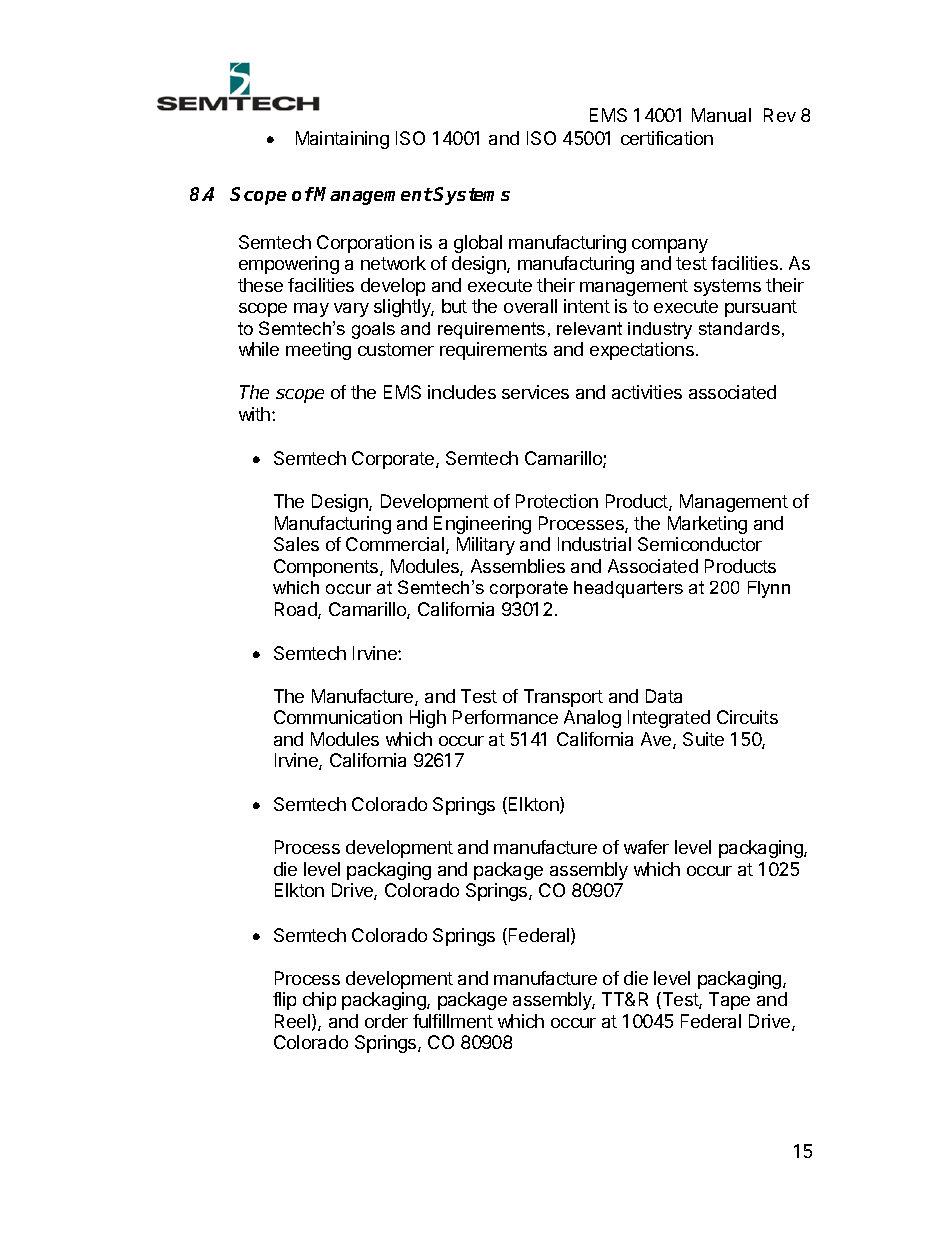  What do you see at coordinates (319, 1001) in the image?
I see `chip` at bounding box center [319, 1001].
